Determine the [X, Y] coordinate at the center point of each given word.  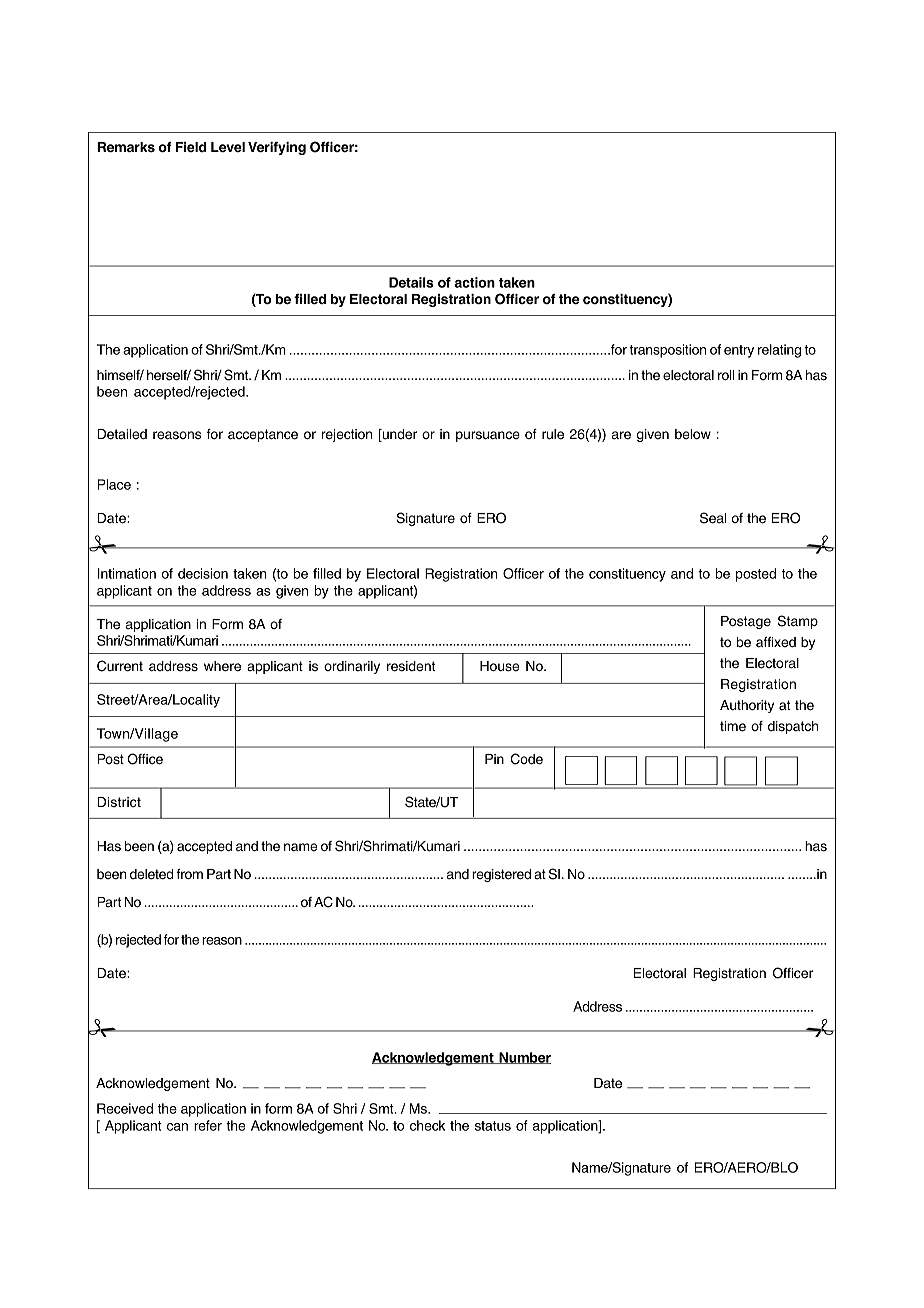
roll [726, 375]
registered [501, 875]
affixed [776, 642]
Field [191, 147]
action [475, 282]
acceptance [263, 435]
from [189, 874]
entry [739, 351]
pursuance [488, 436]
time [733, 726]
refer [208, 1125]
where [222, 666]
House [499, 666]
